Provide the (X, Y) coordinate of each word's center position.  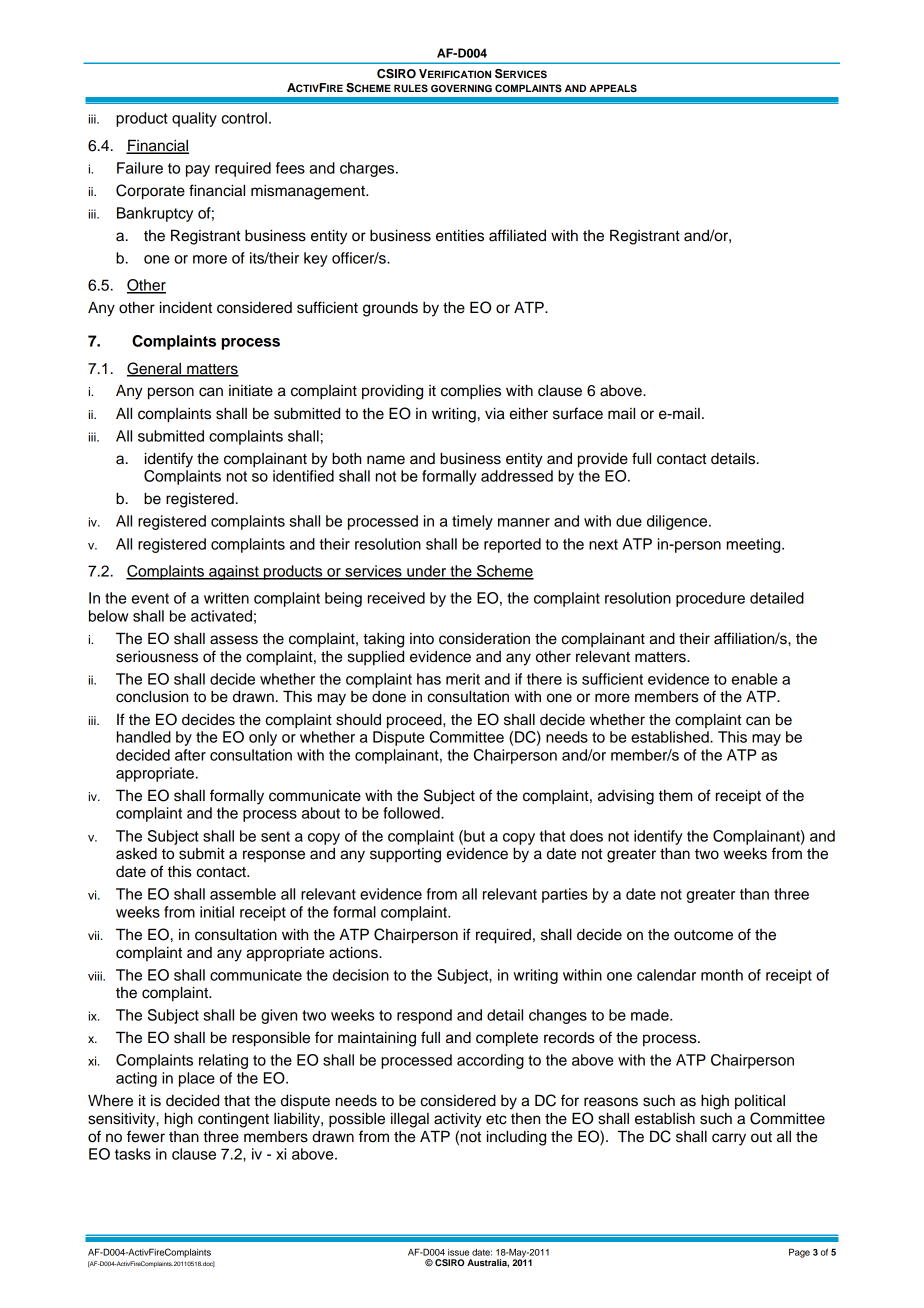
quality (194, 119)
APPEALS (613, 88)
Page (799, 1253)
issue (458, 1252)
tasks (133, 1154)
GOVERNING (461, 88)
